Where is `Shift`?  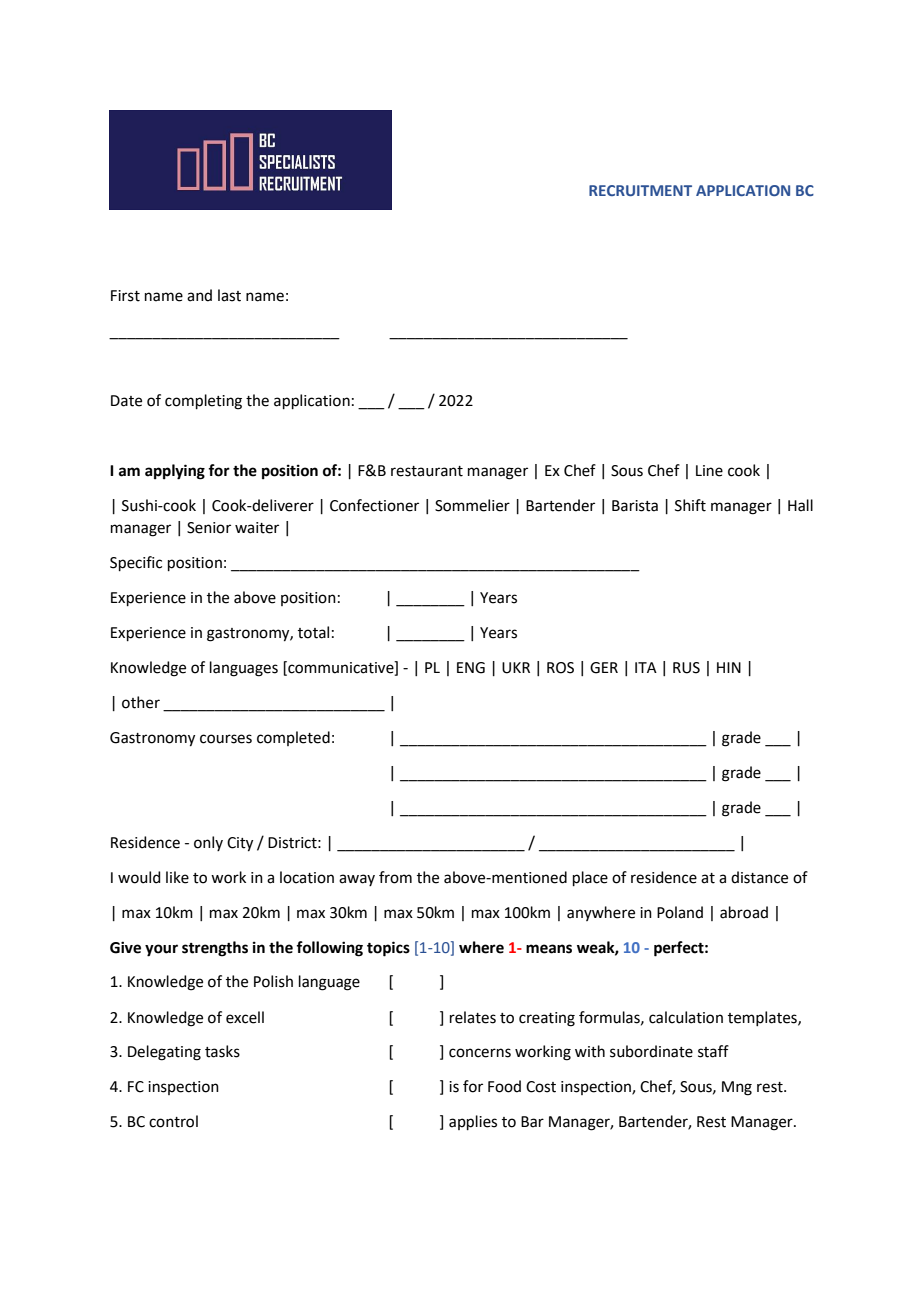
Shift is located at coordinates (690, 505).
